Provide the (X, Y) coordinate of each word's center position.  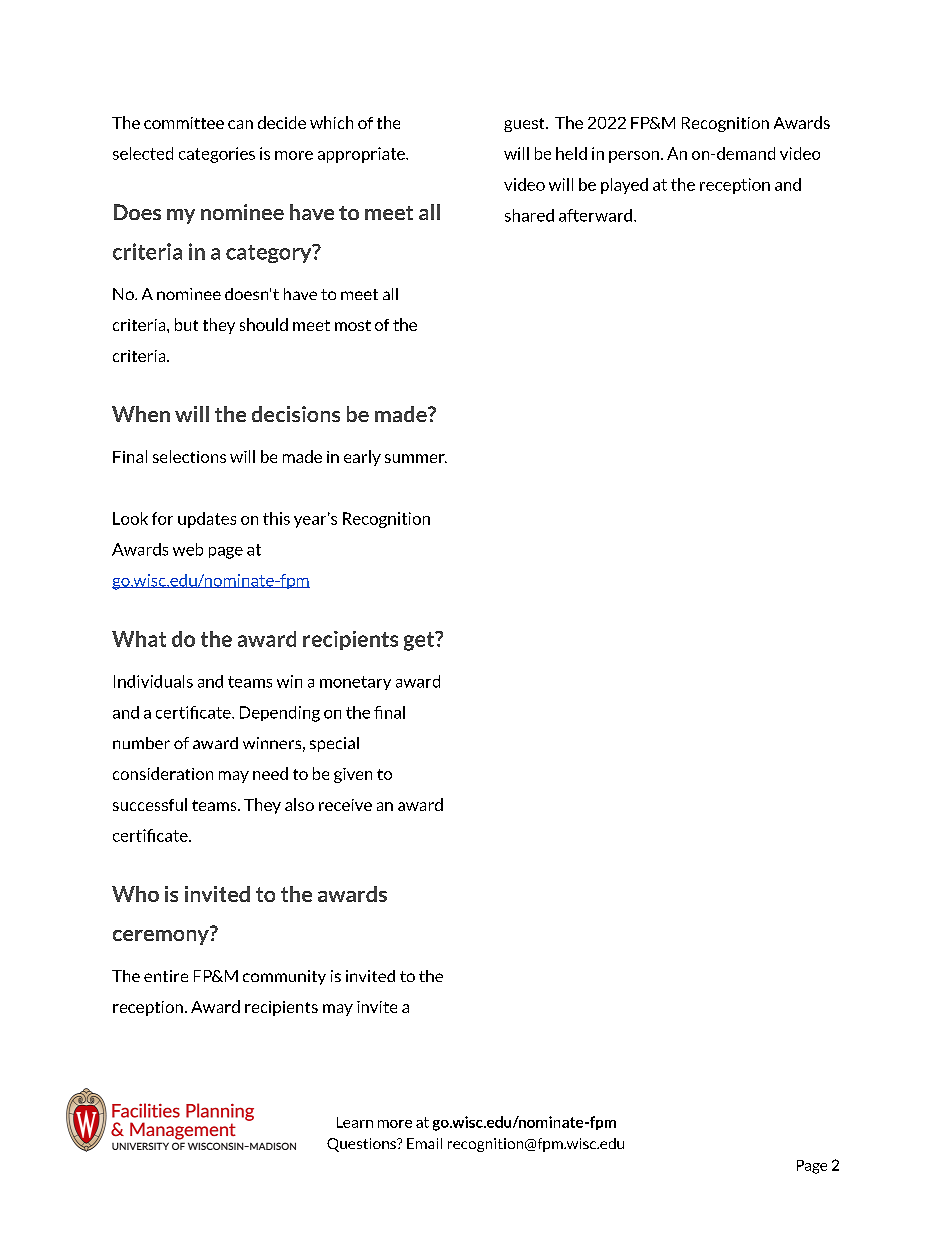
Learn (355, 1122)
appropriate (362, 155)
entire (166, 976)
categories (217, 155)
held (571, 153)
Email (424, 1143)
